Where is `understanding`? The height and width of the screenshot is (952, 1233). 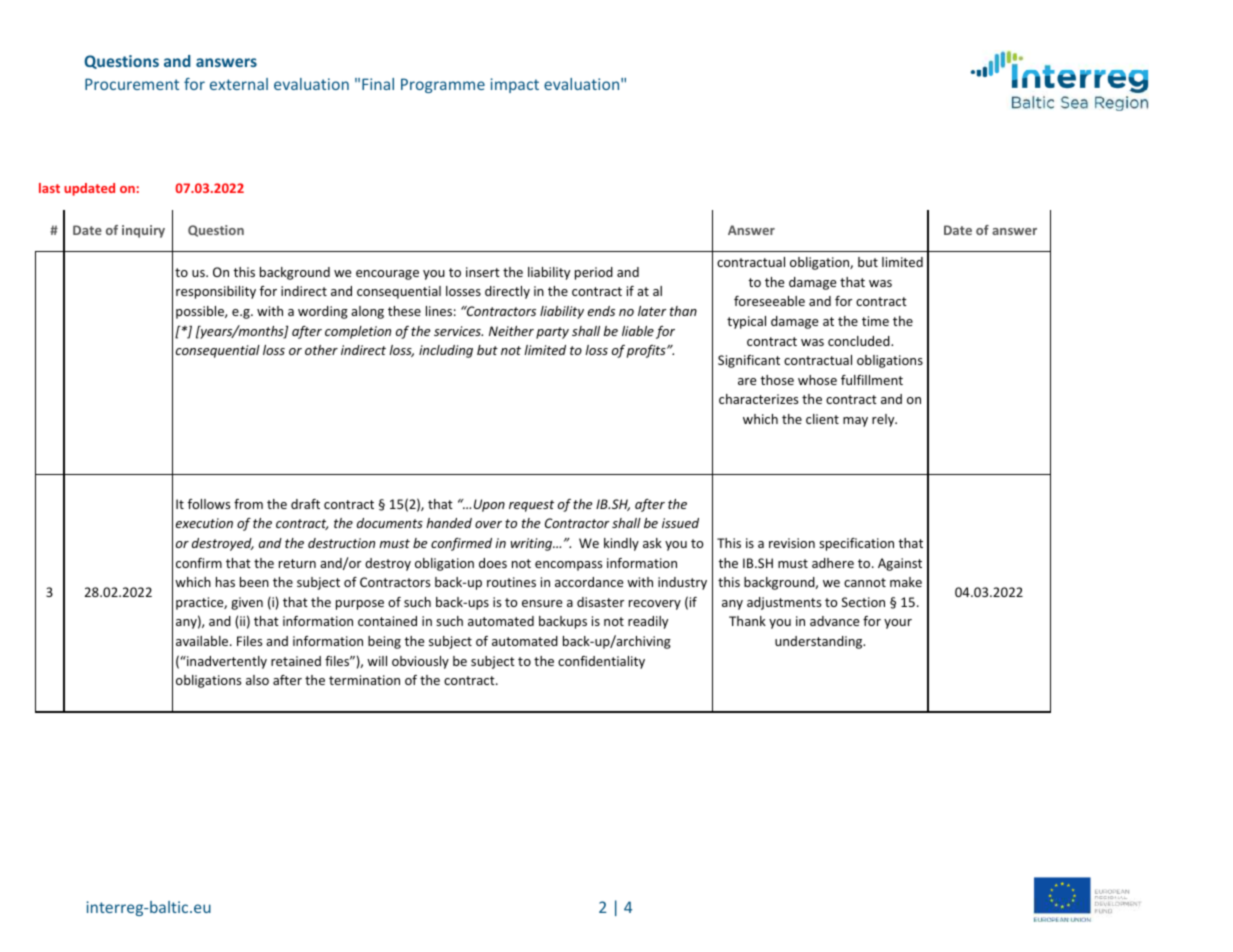
understanding is located at coordinates (820, 642).
